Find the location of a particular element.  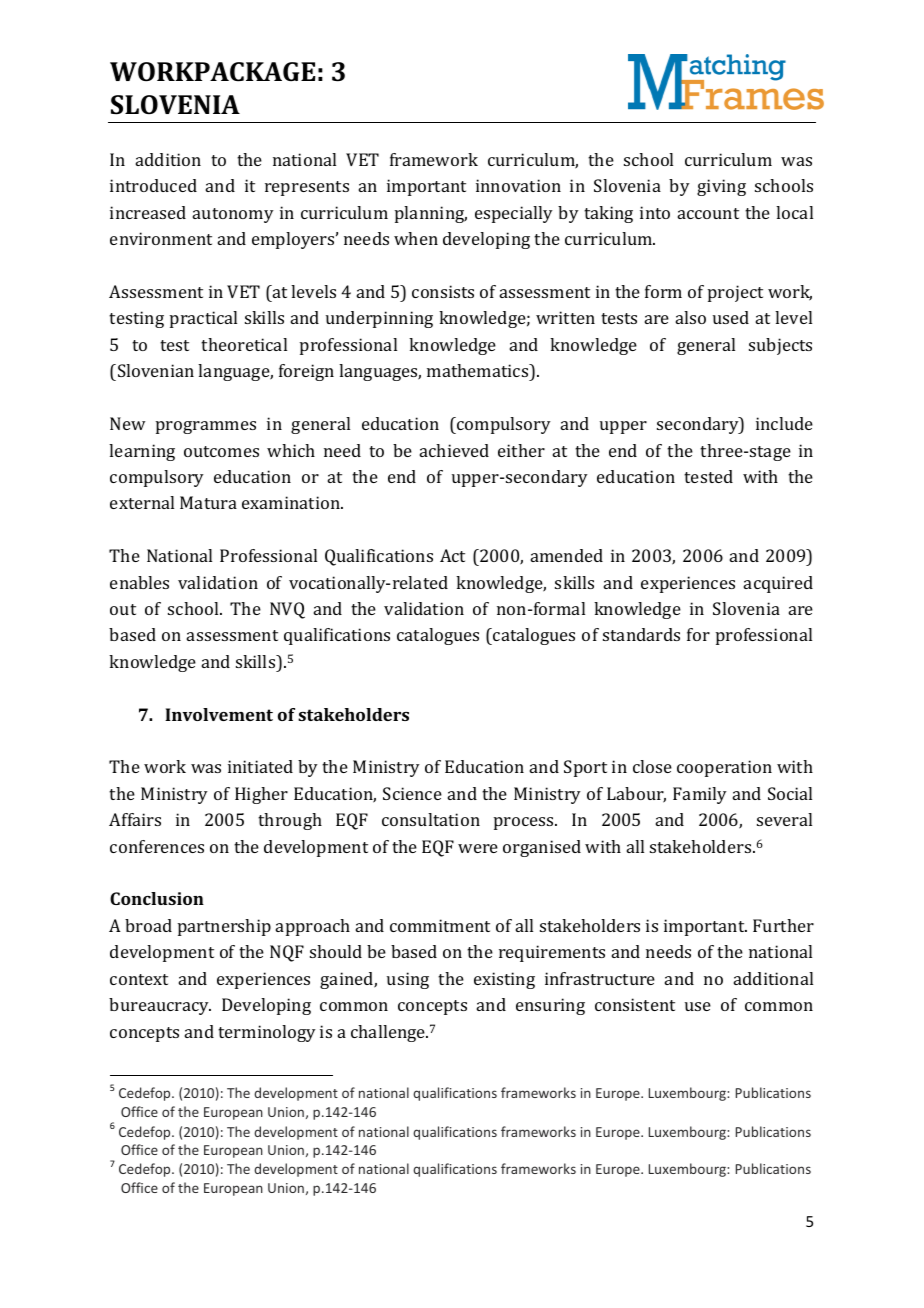

acquired is located at coordinates (778, 584).
